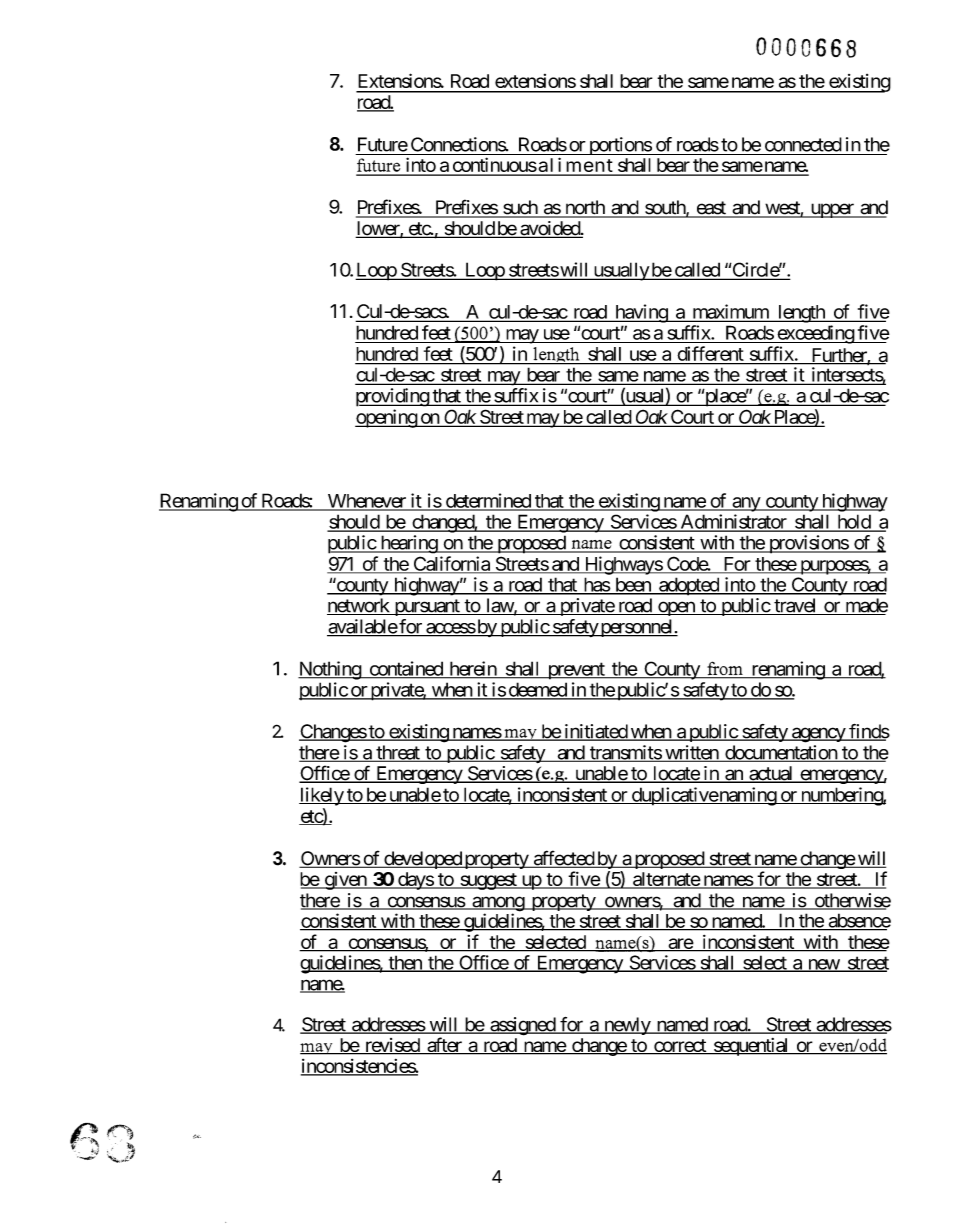 The image size is (956, 1232). Describe the element at coordinates (359, 606) in the image. I see `network` at that location.
